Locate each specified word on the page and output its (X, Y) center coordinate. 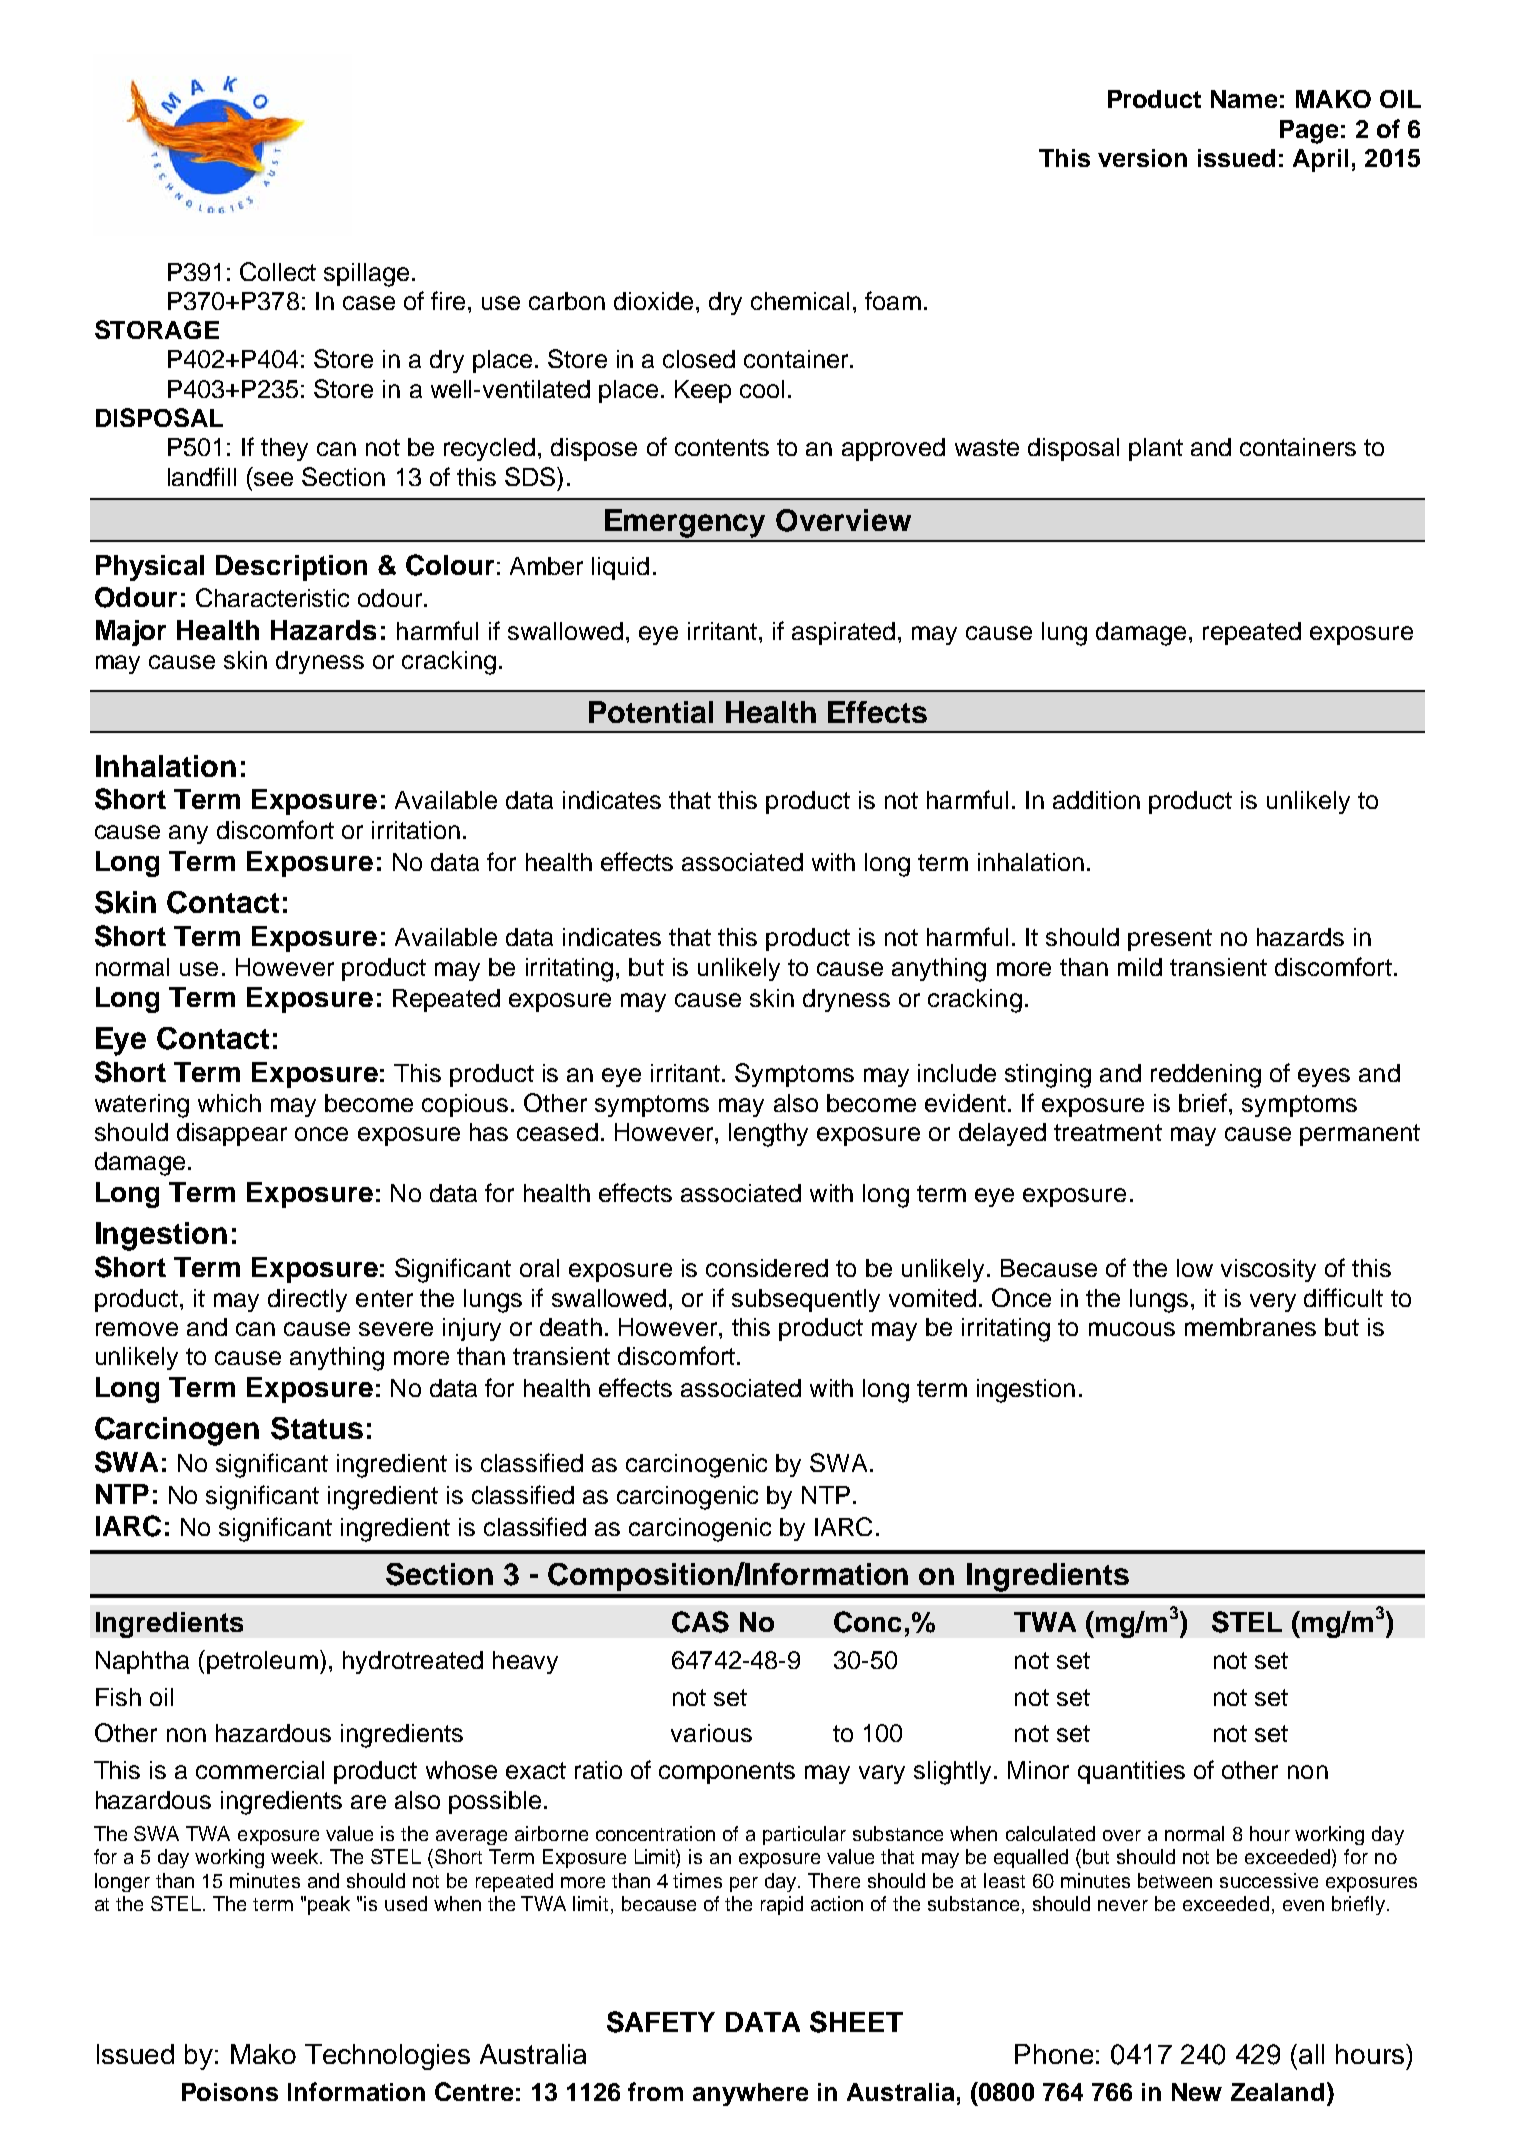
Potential (651, 712)
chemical (800, 301)
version (1142, 158)
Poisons (230, 2092)
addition (1096, 800)
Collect (278, 271)
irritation (416, 830)
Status (317, 1428)
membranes (1250, 1327)
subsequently (806, 1300)
